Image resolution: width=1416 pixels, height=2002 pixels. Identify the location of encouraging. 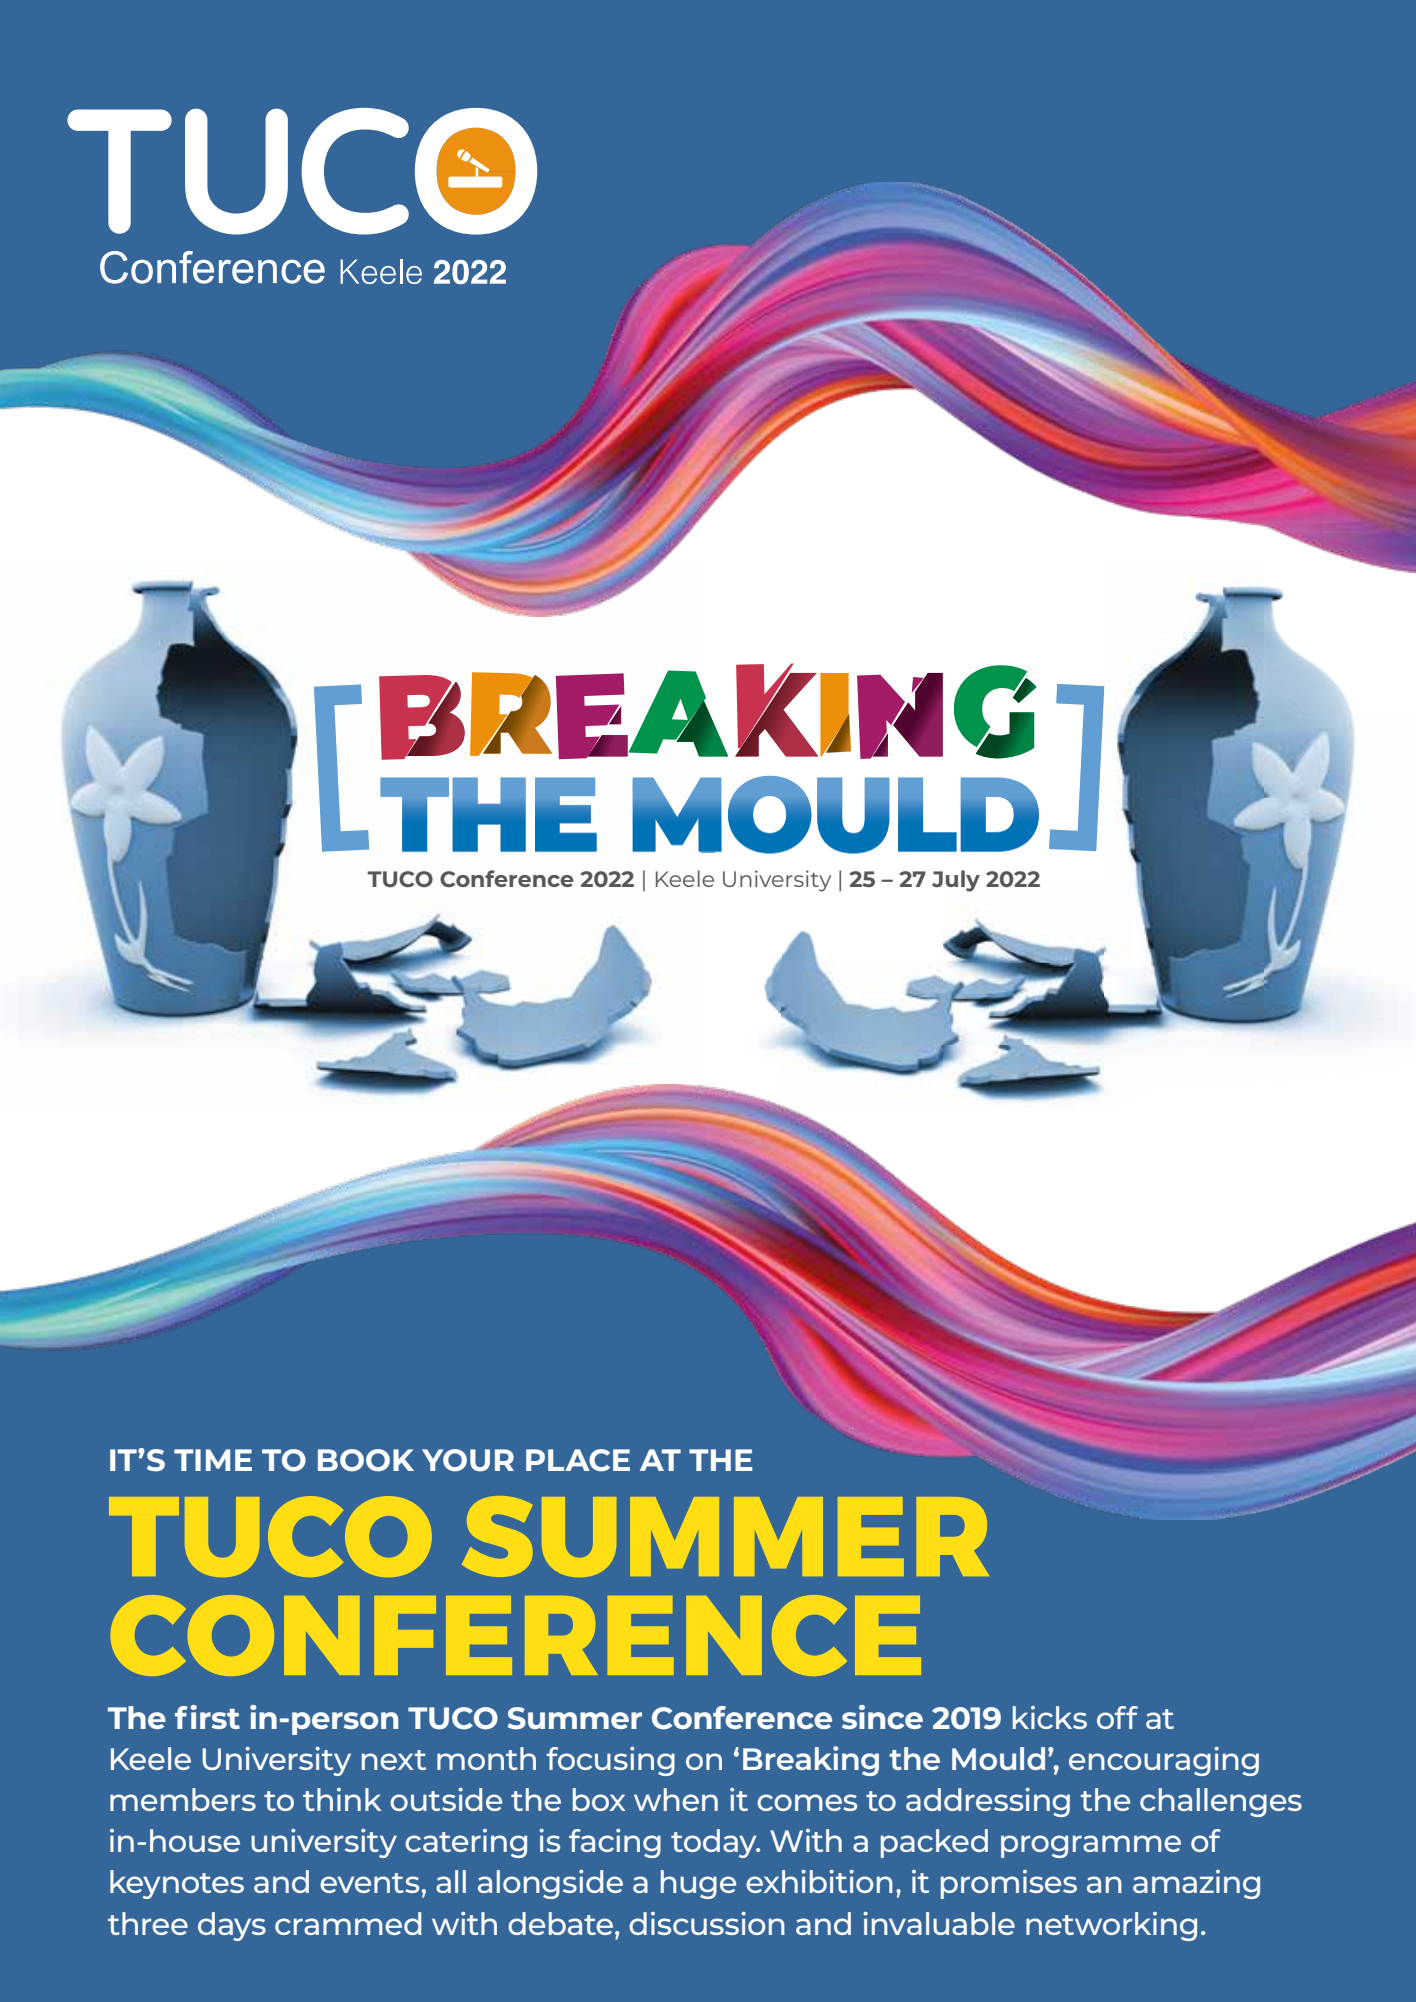
(1164, 1761).
